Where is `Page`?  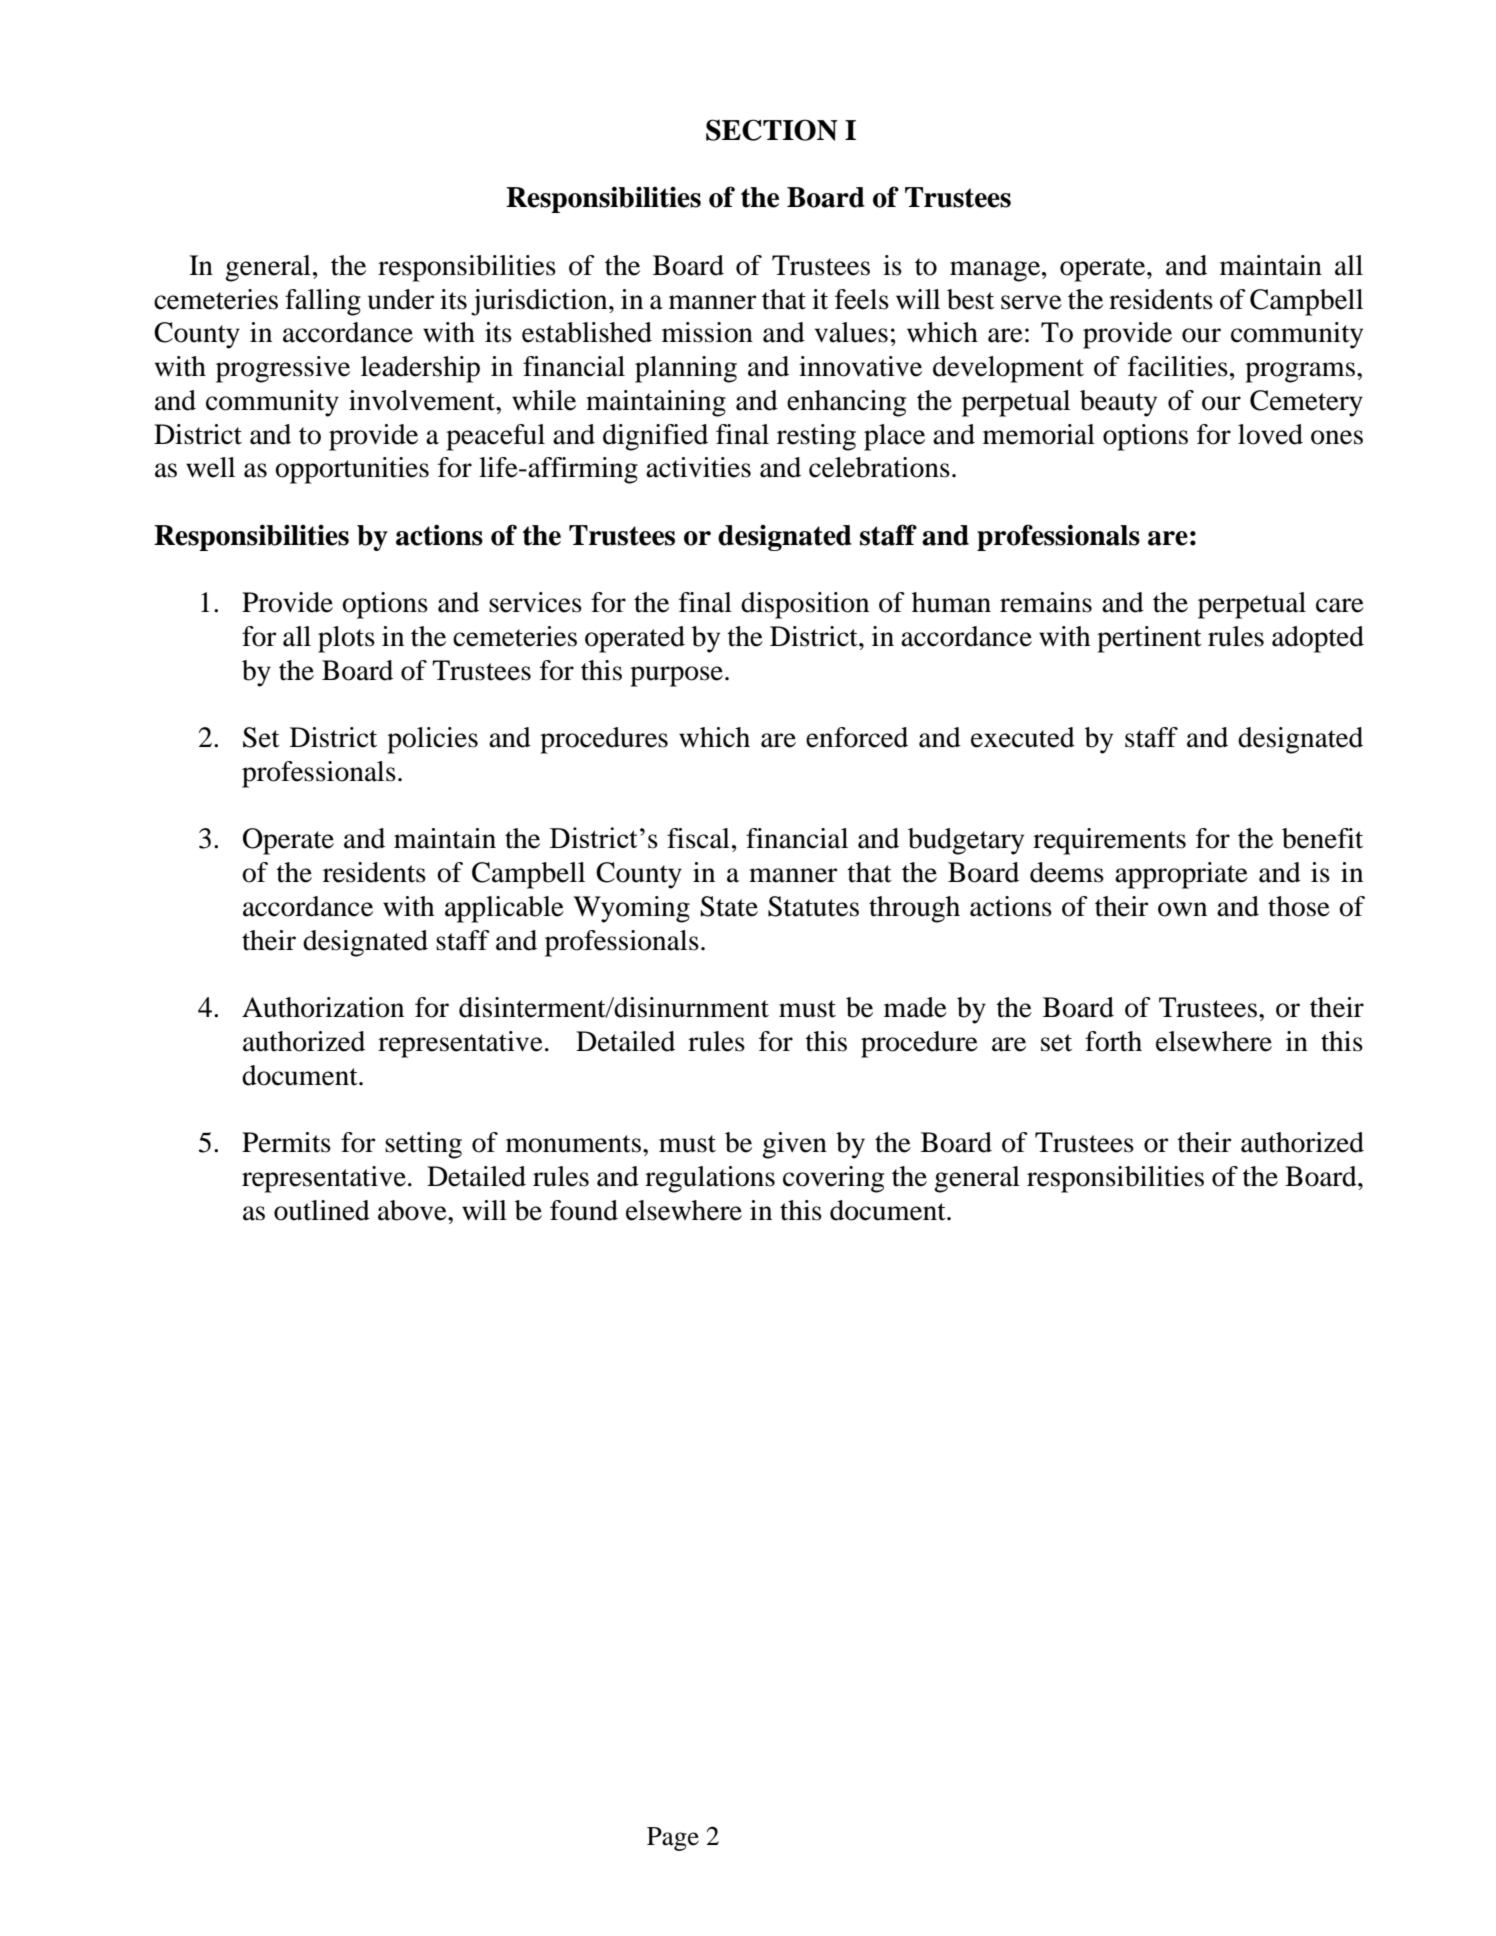
Page is located at coordinates (673, 1839).
